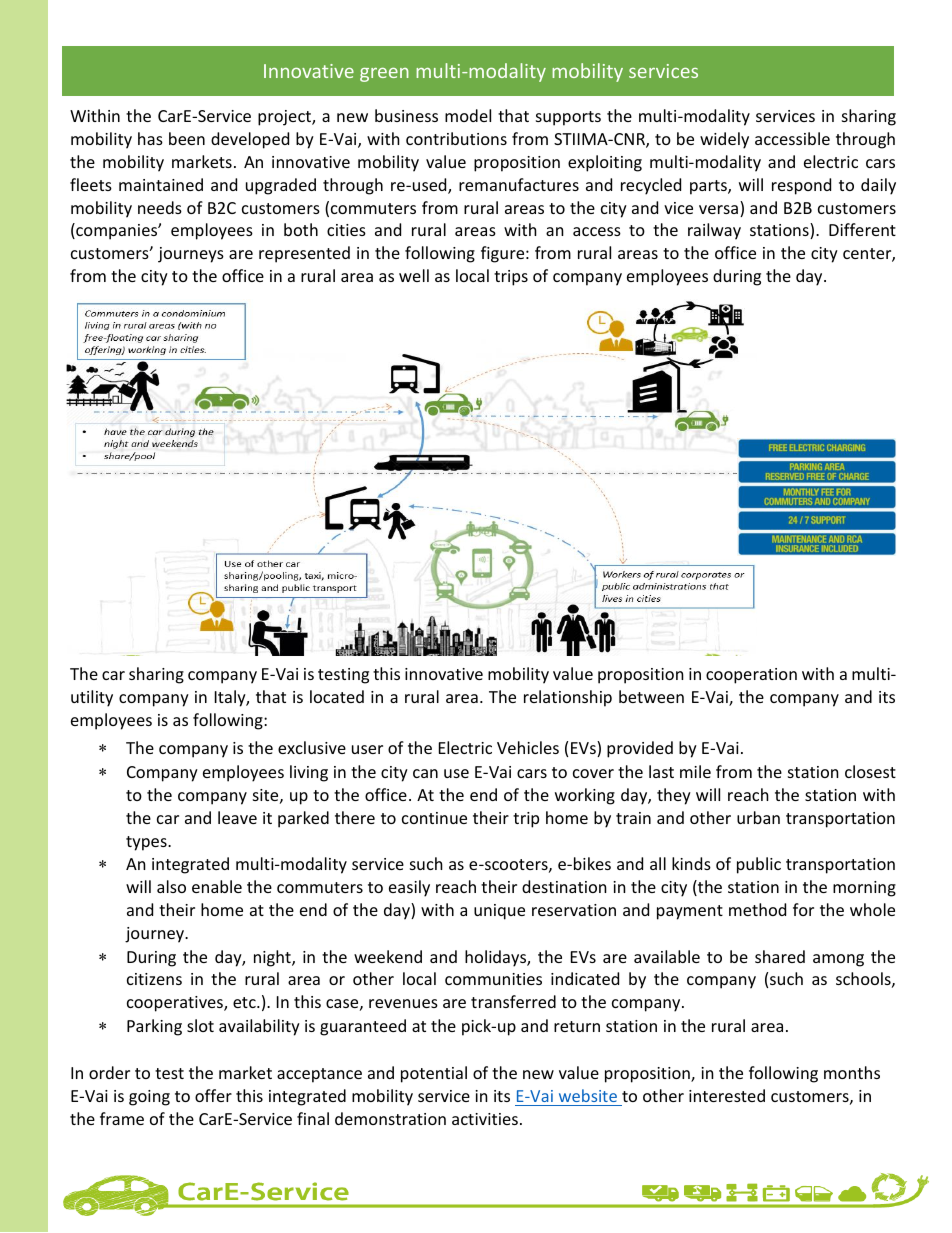 The width and height of the page is (952, 1233). I want to click on activities, so click(485, 1119).
